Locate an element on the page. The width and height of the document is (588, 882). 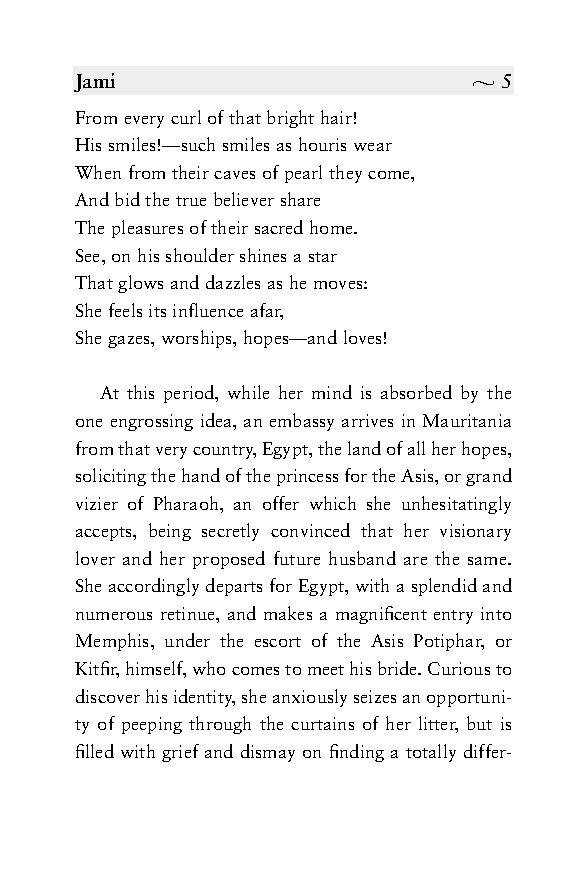
splendid is located at coordinates (444, 587).
